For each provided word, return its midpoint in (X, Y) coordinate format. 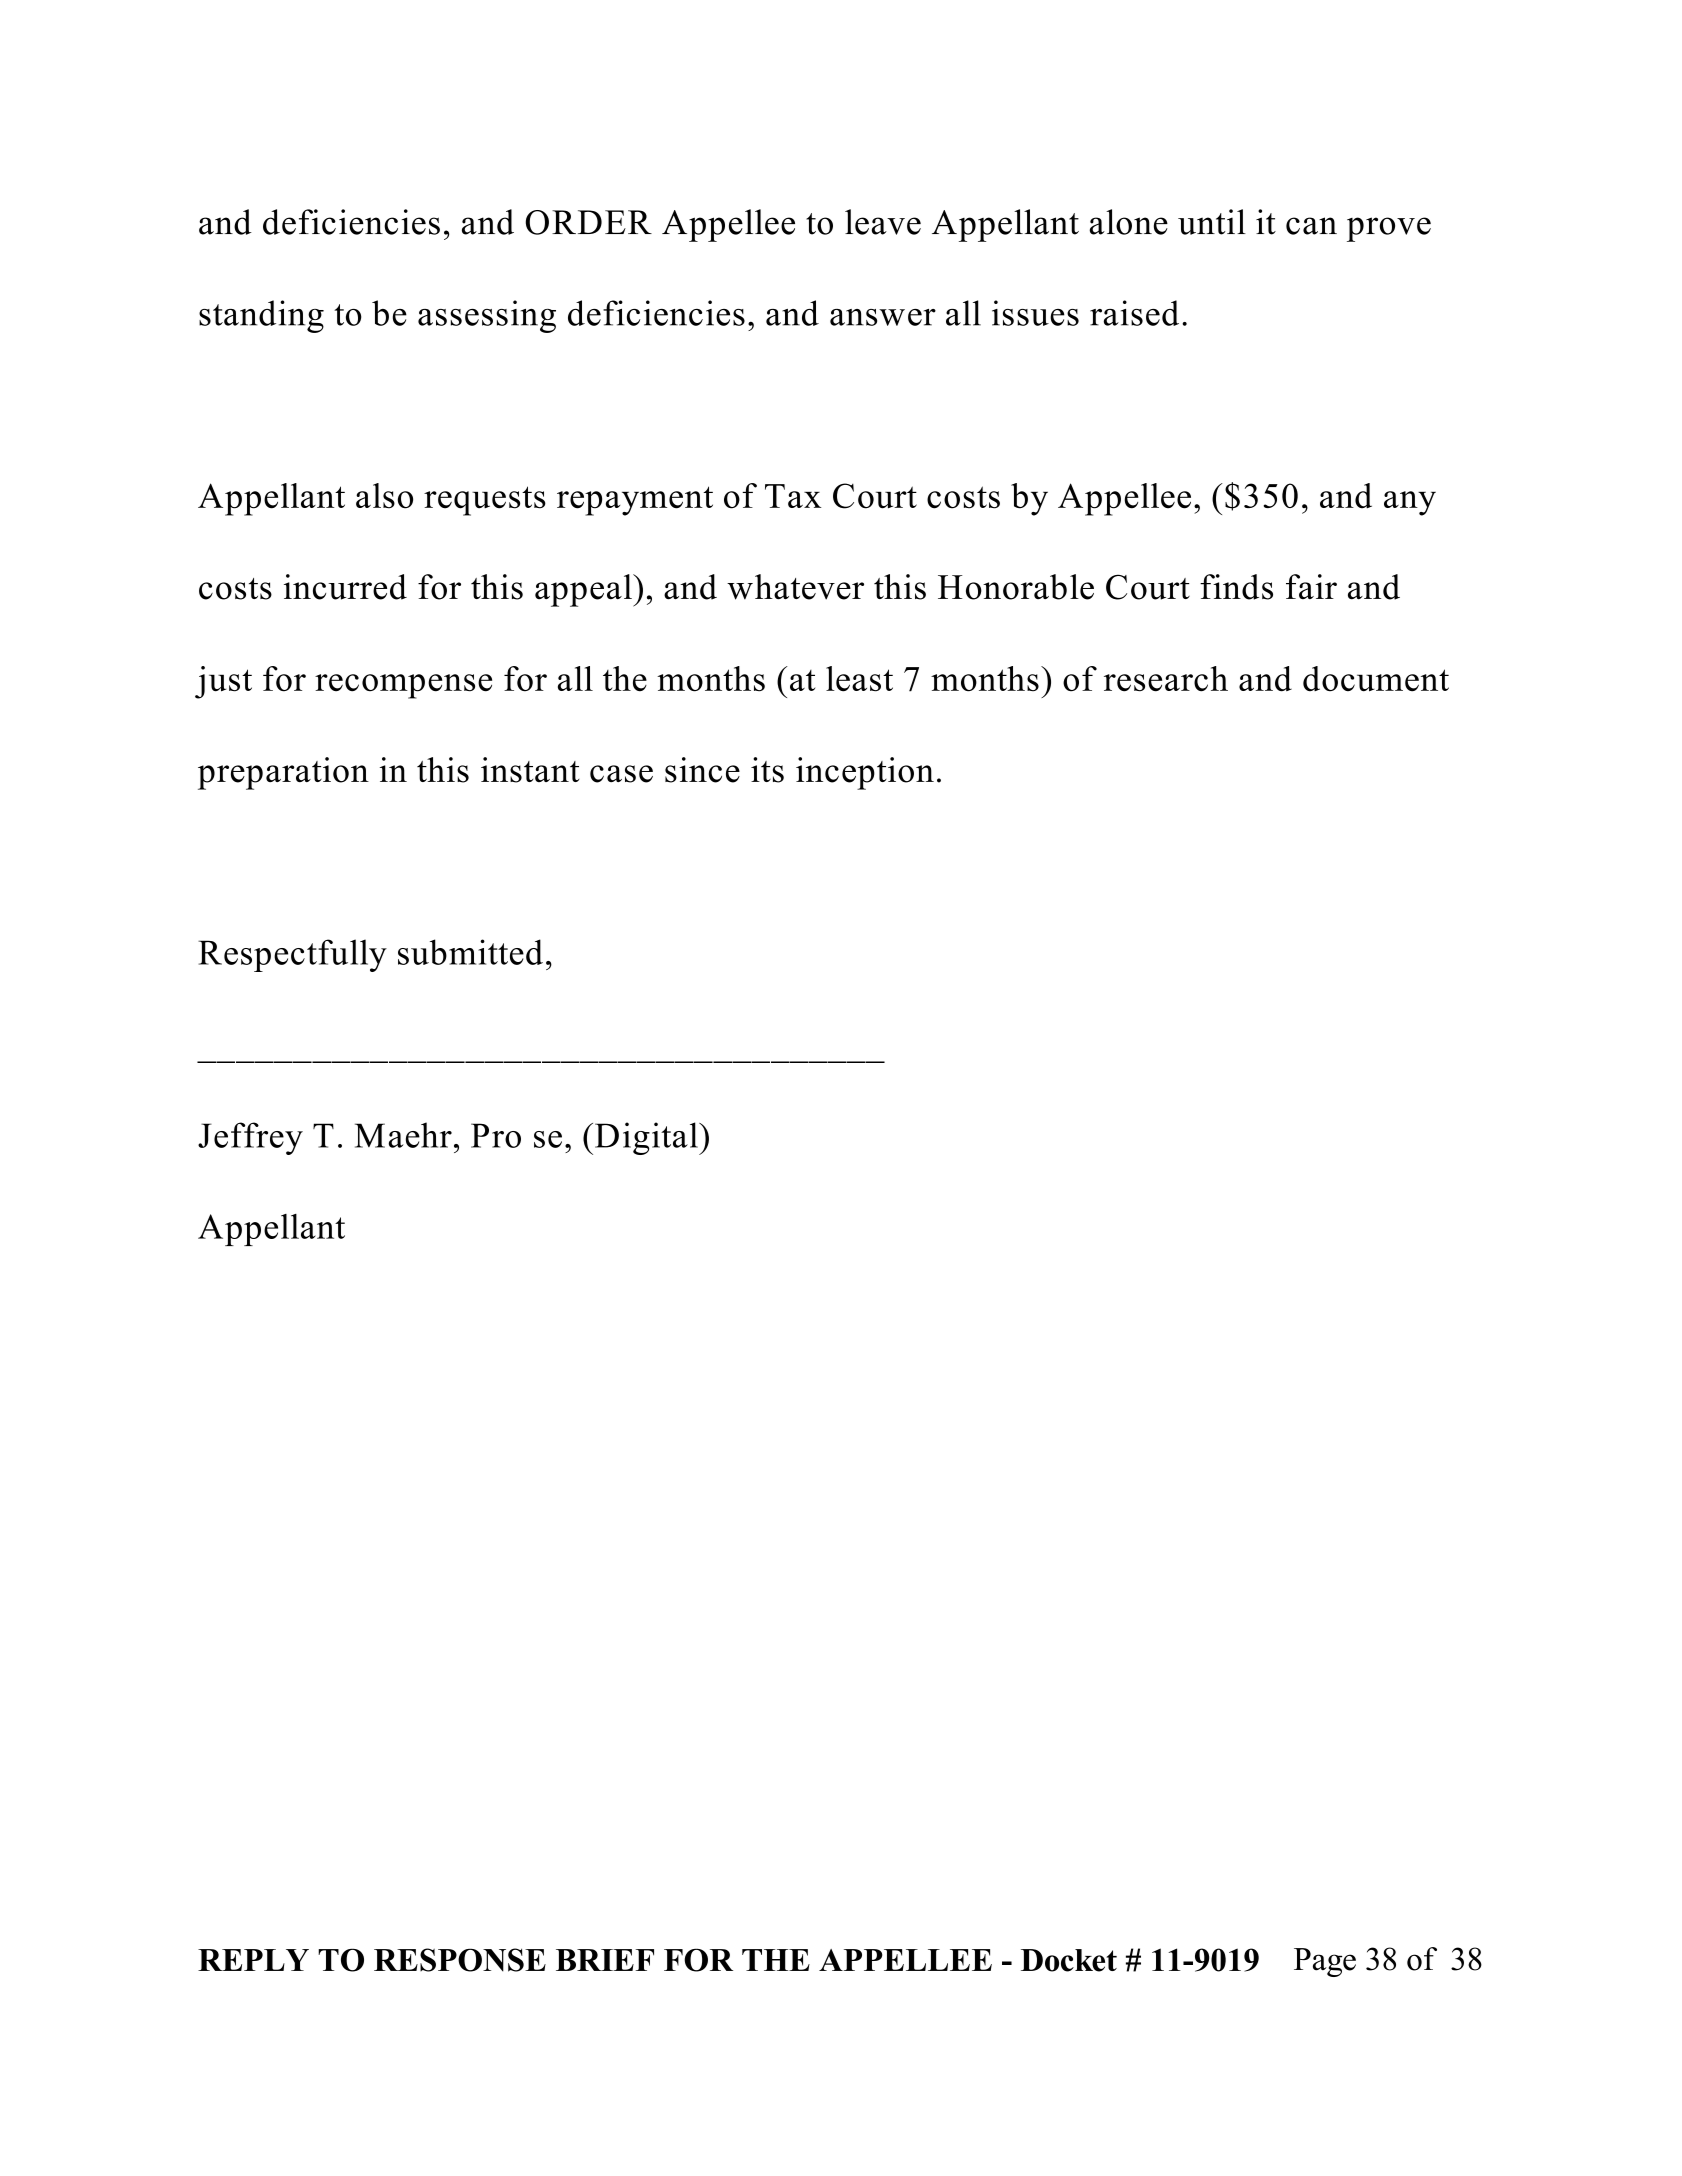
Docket (1069, 1960)
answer (883, 317)
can (1311, 226)
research (1166, 679)
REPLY (253, 1960)
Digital (647, 1138)
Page (1325, 1962)
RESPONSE (460, 1960)
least (859, 679)
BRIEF (605, 1960)
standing (261, 316)
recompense (403, 686)
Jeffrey (250, 1138)
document (1376, 679)
